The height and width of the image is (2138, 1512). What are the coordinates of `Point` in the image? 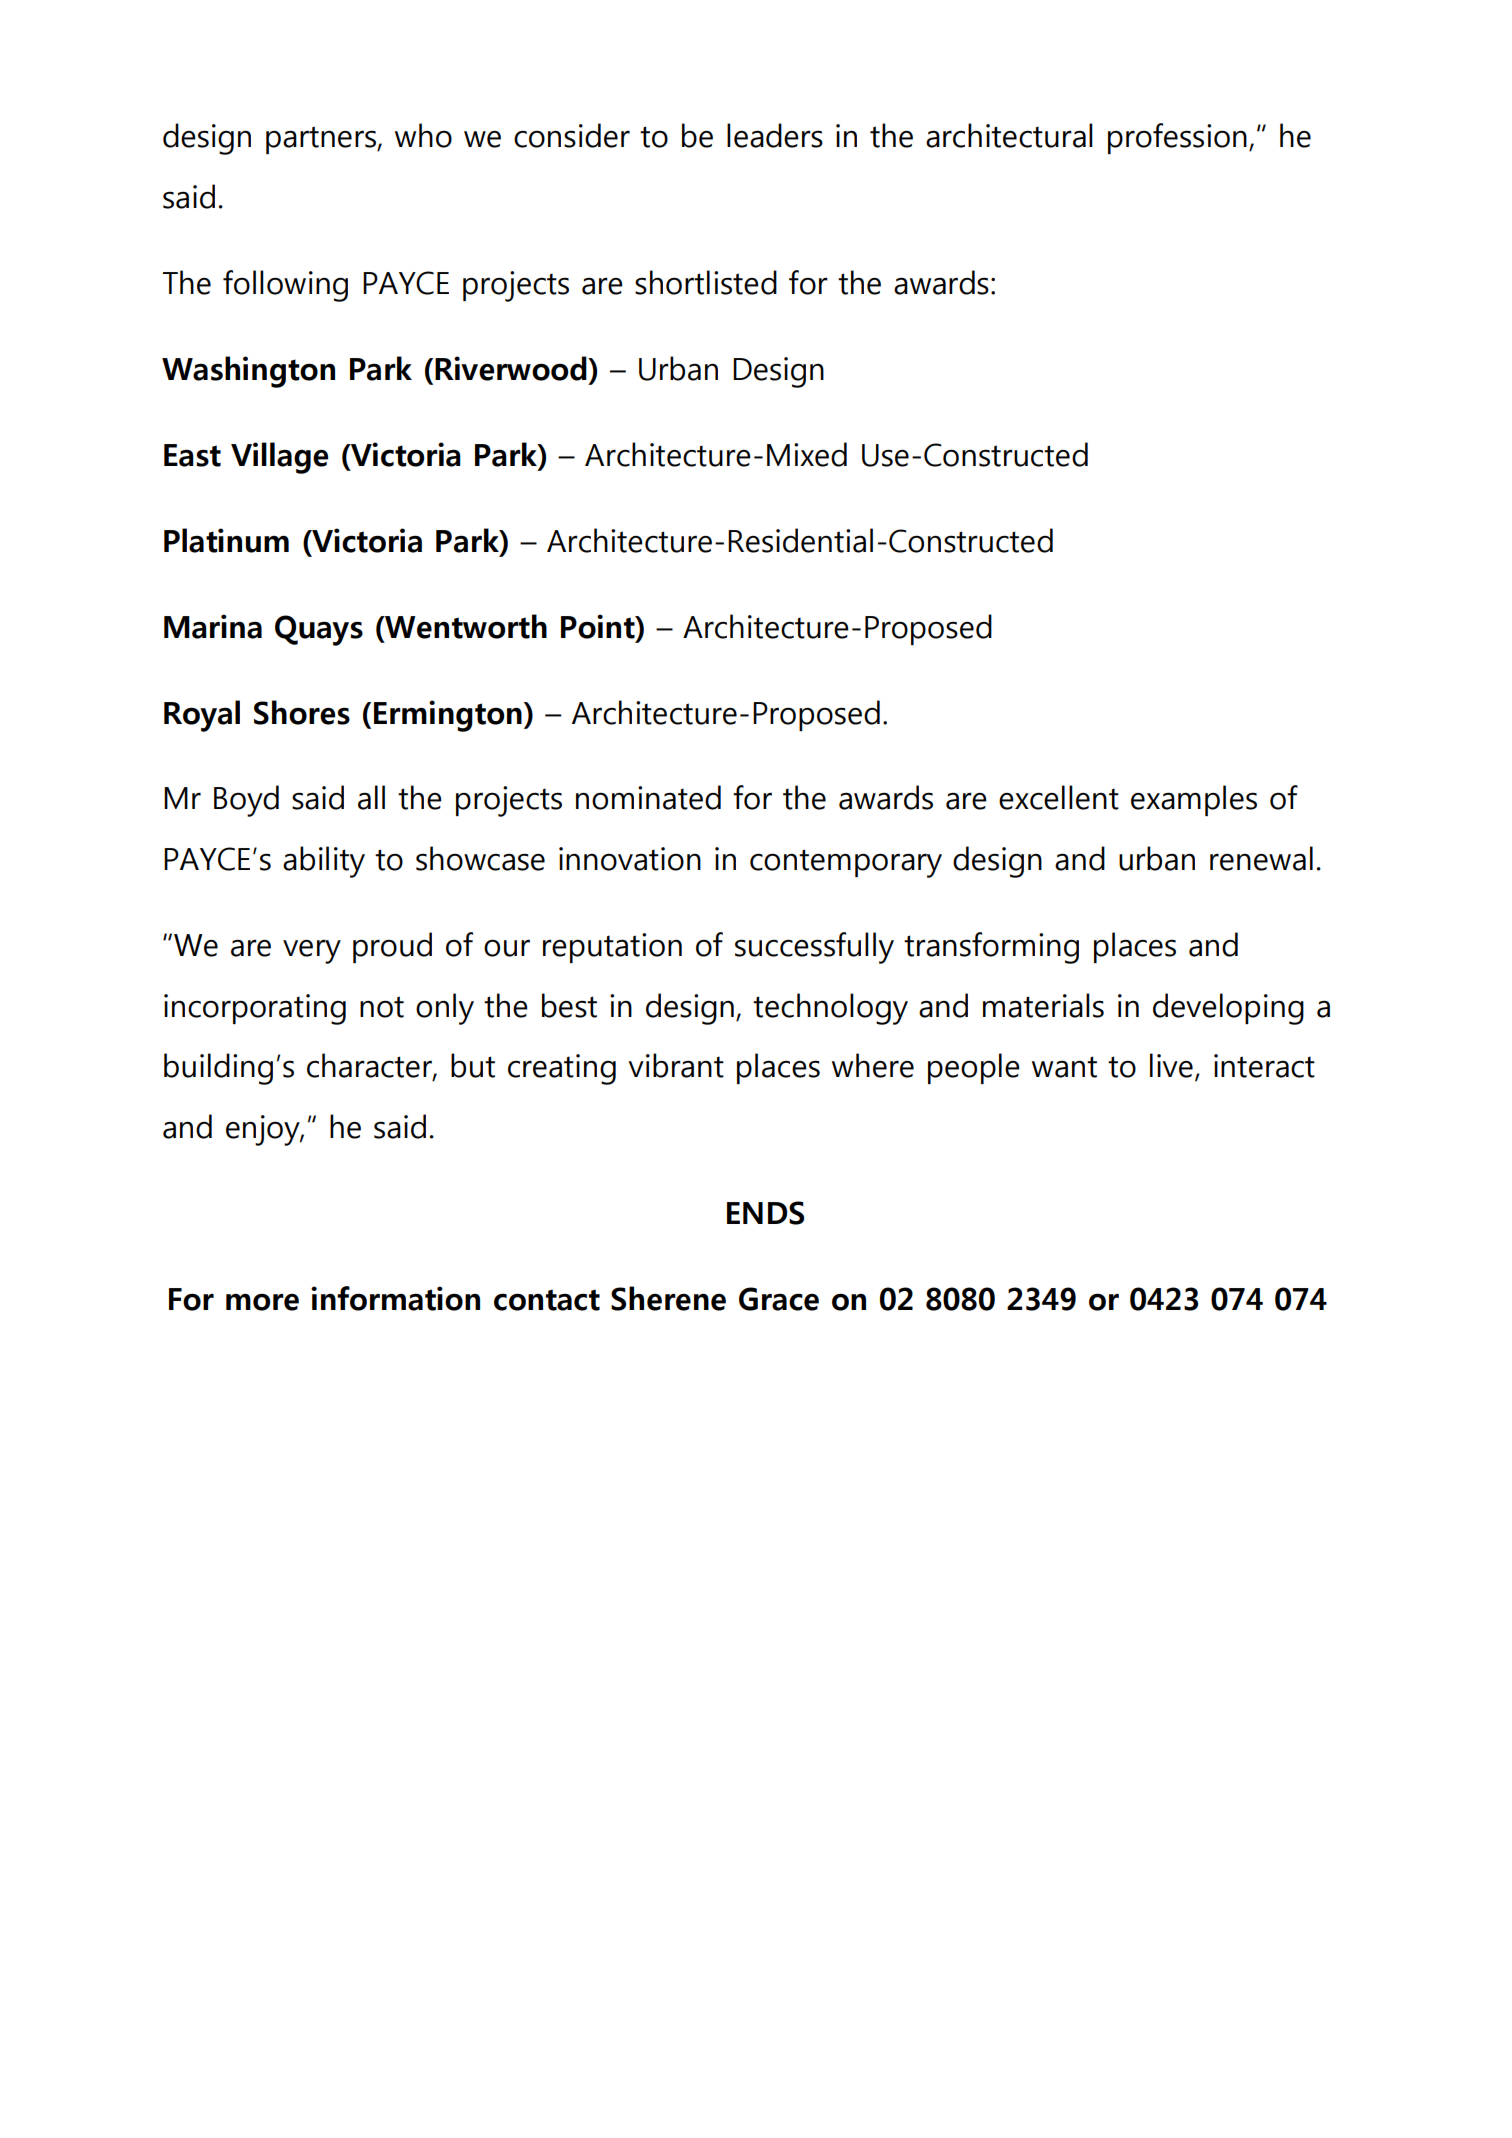 It's located at (599, 627).
